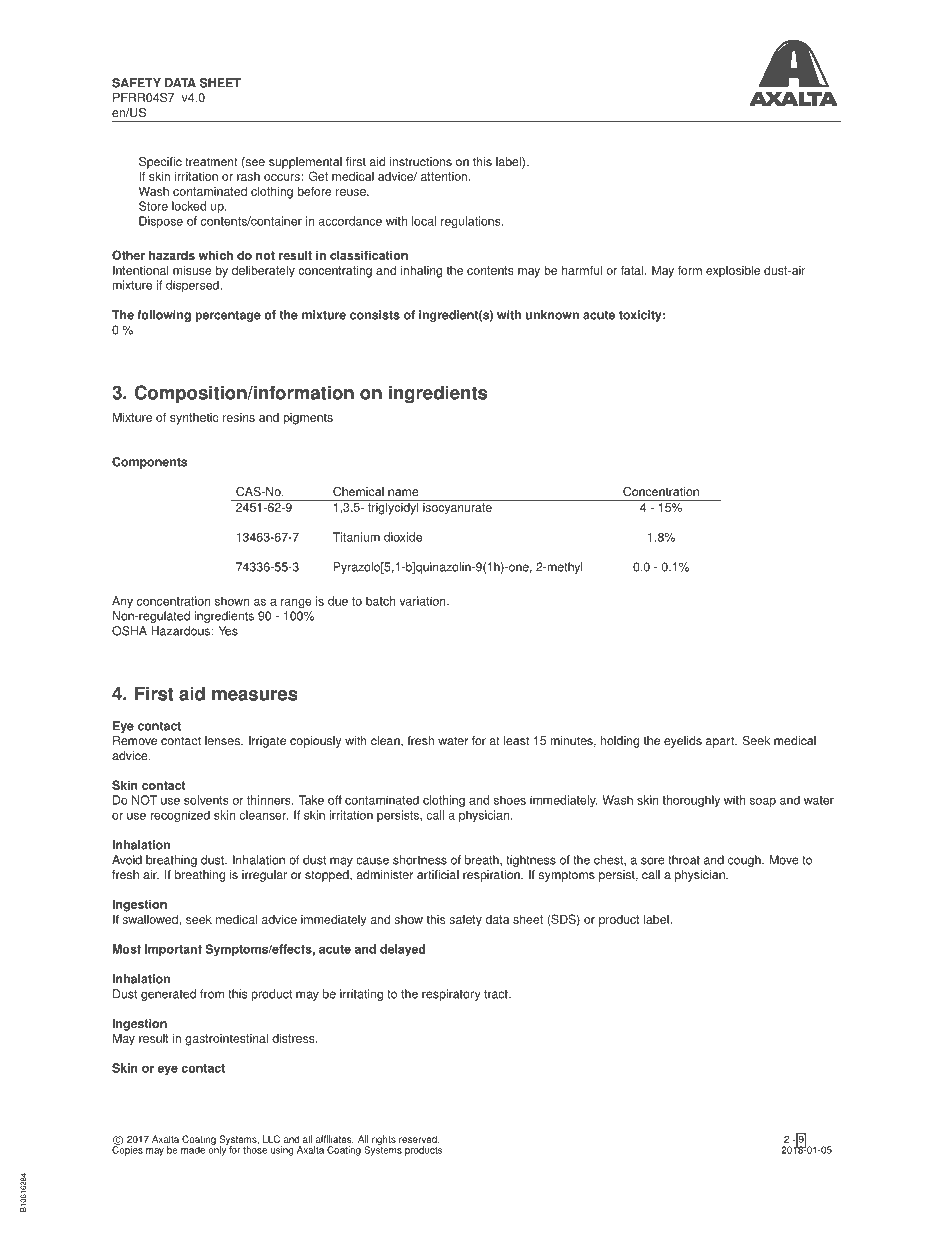  Describe the element at coordinates (438, 875) in the page. I see `artificial` at that location.
